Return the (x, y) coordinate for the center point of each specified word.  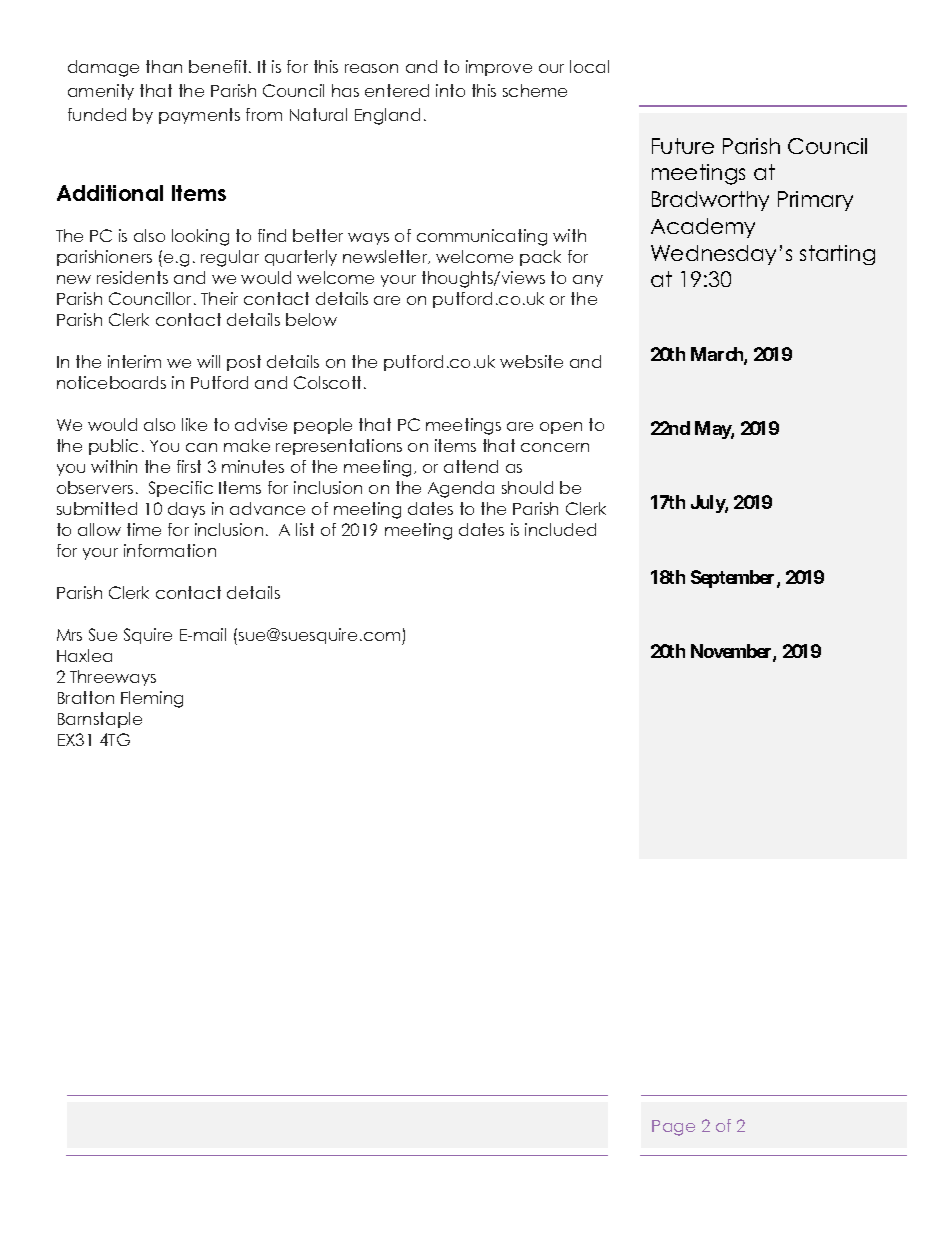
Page (673, 1128)
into (450, 90)
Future (683, 146)
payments (199, 116)
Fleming (152, 699)
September (734, 579)
